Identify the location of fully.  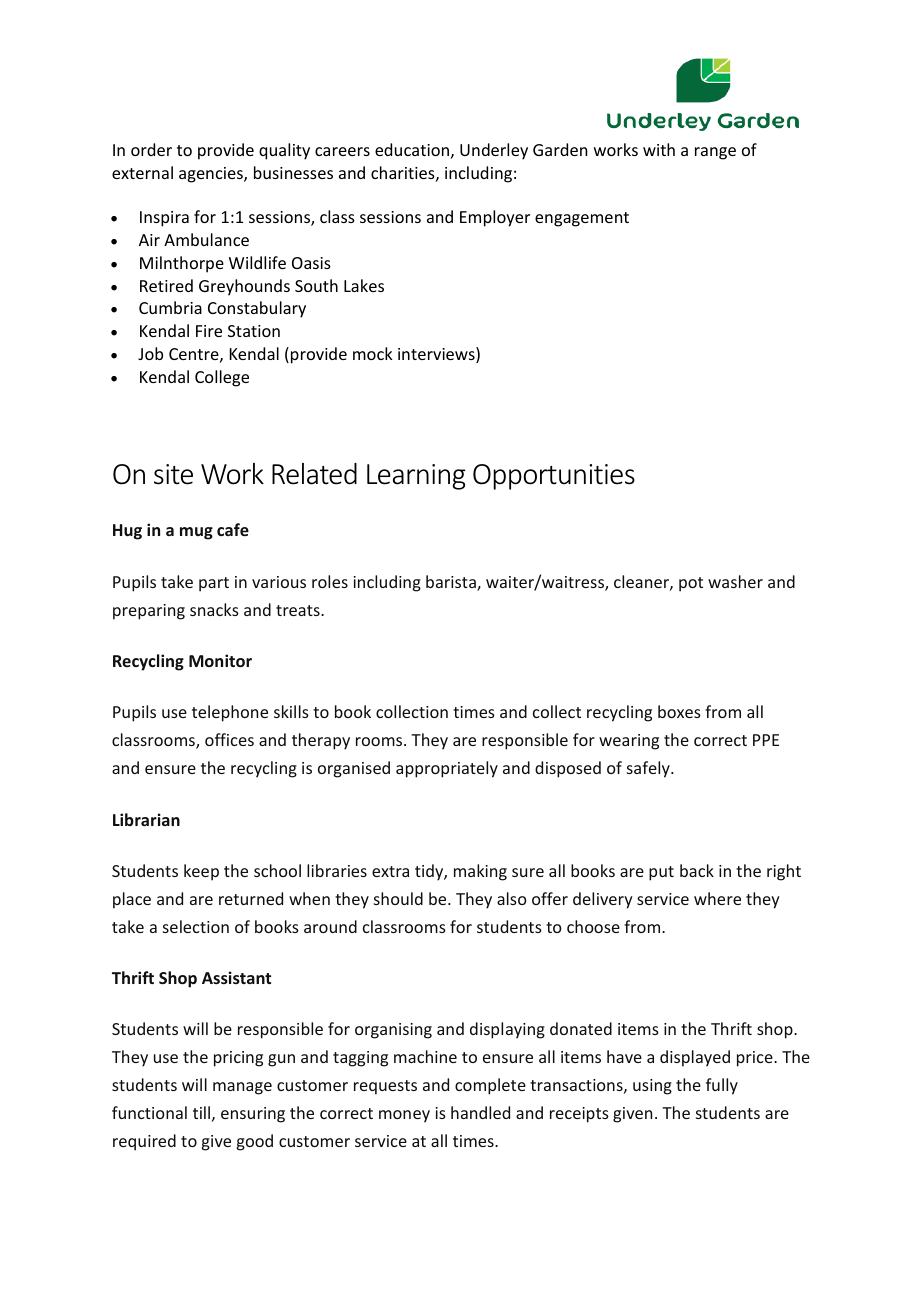
(722, 1086).
